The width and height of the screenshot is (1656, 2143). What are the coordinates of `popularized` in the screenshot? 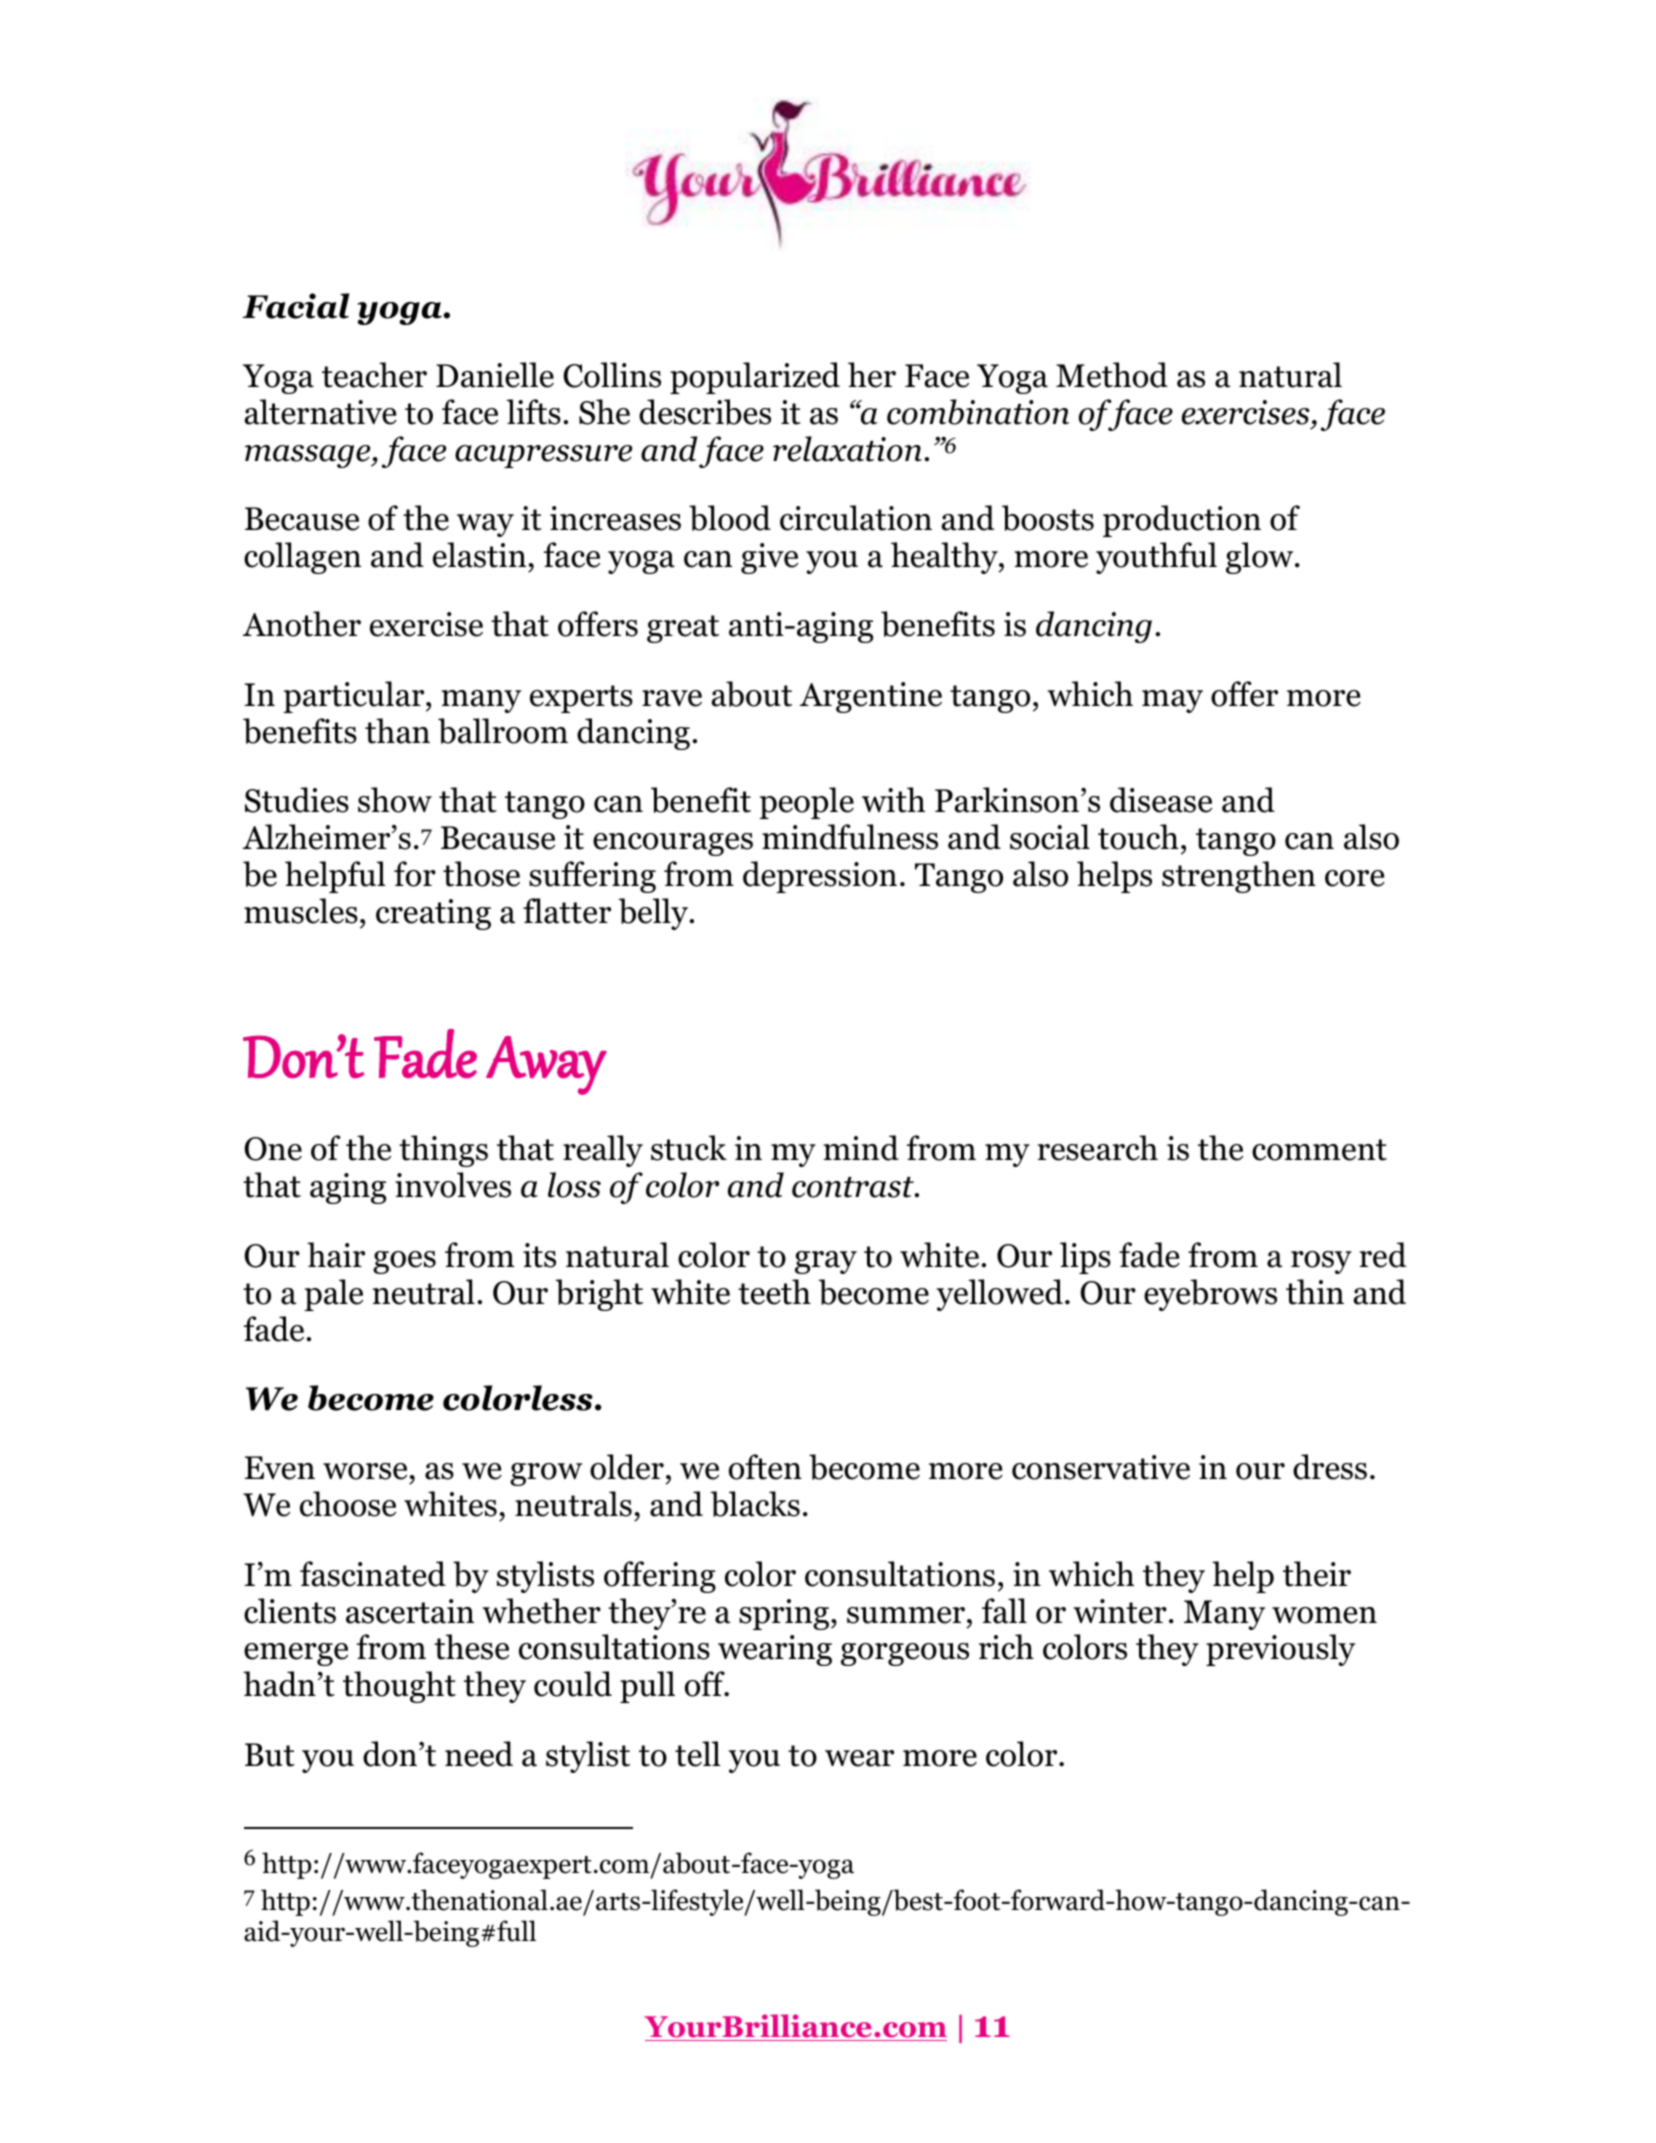 It's located at (755, 378).
